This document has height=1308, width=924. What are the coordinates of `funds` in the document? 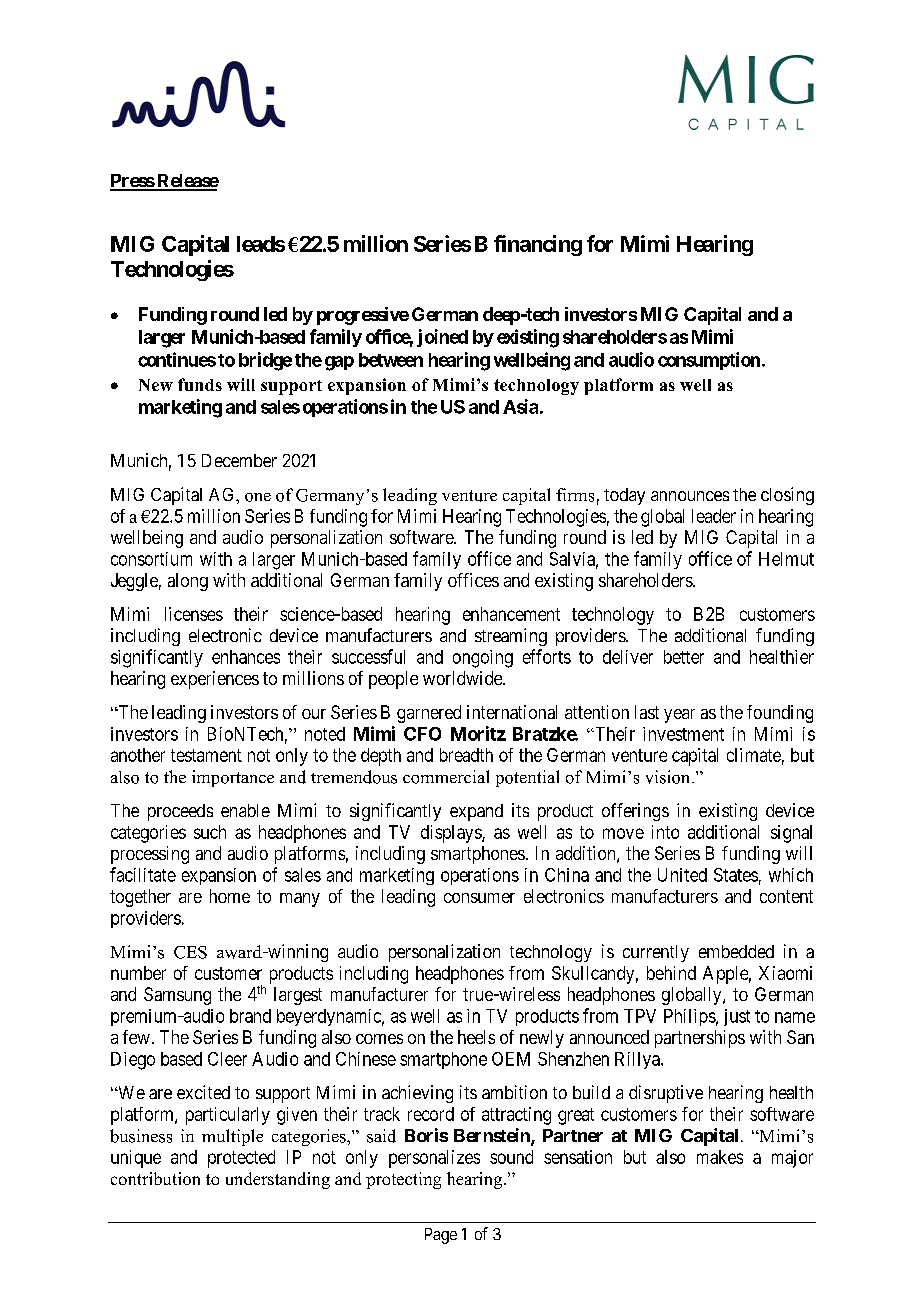 It's located at (200, 384).
